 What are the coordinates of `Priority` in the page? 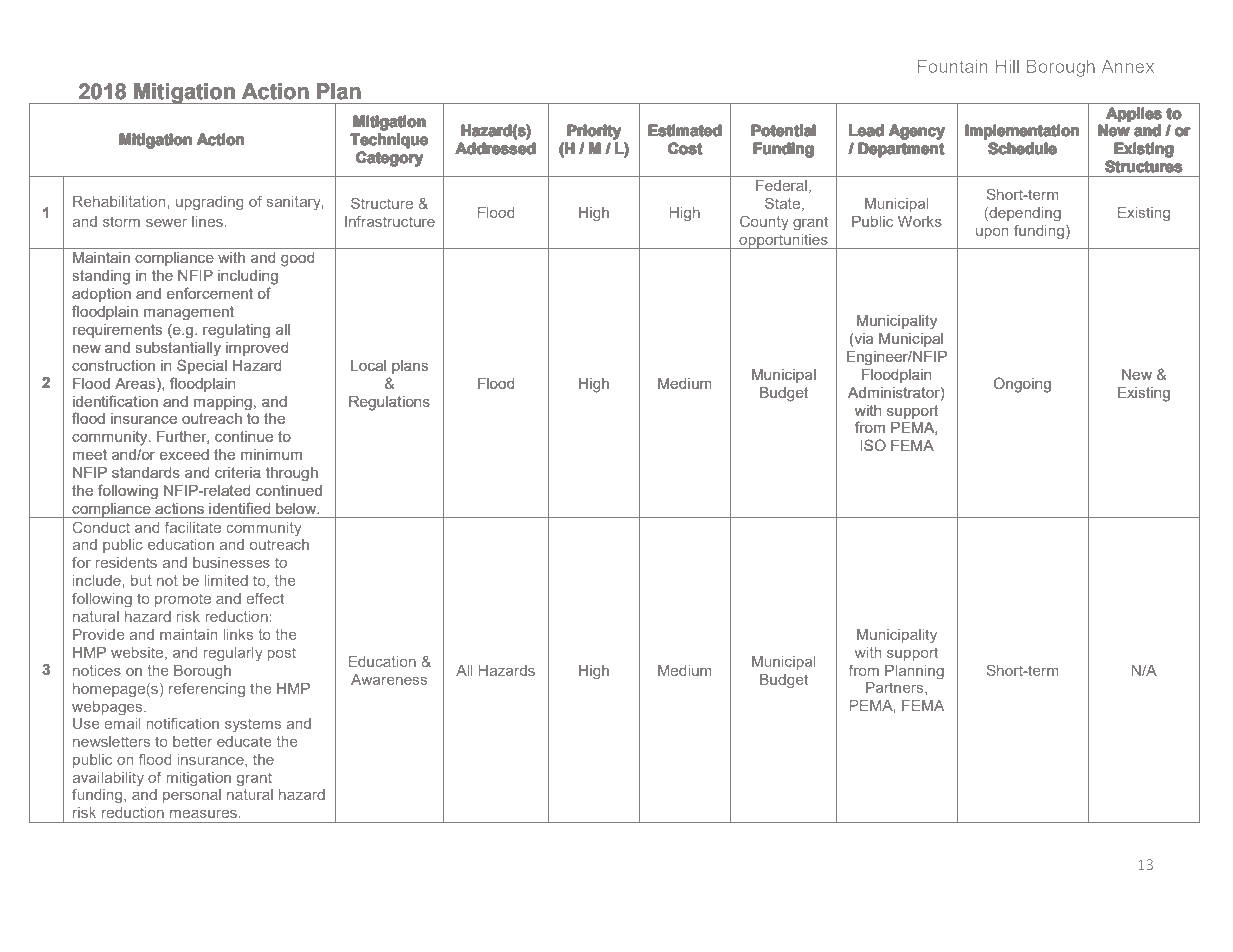 It's located at (594, 132).
